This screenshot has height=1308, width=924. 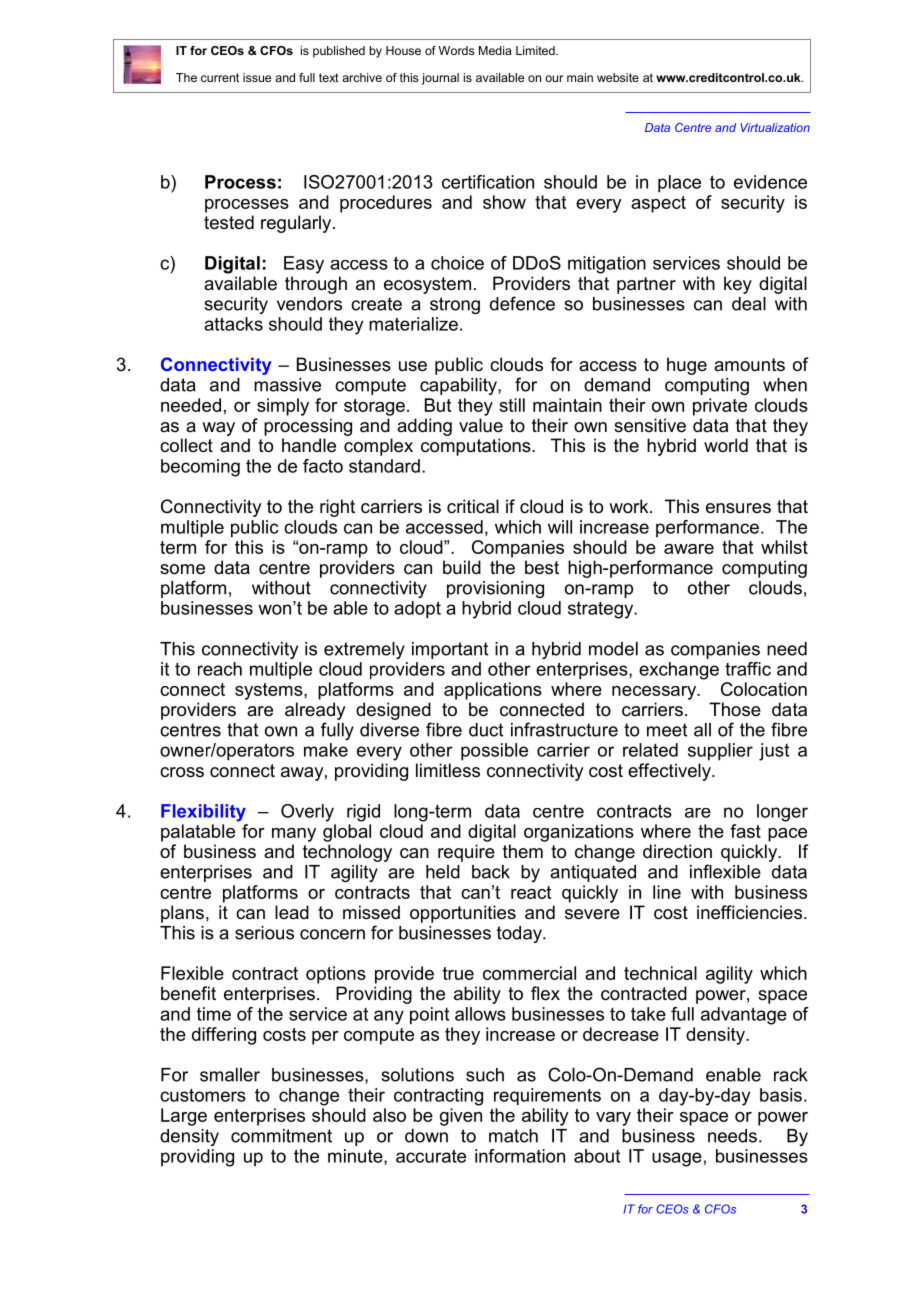 What do you see at coordinates (495, 589) in the screenshot?
I see `provisioning` at bounding box center [495, 589].
